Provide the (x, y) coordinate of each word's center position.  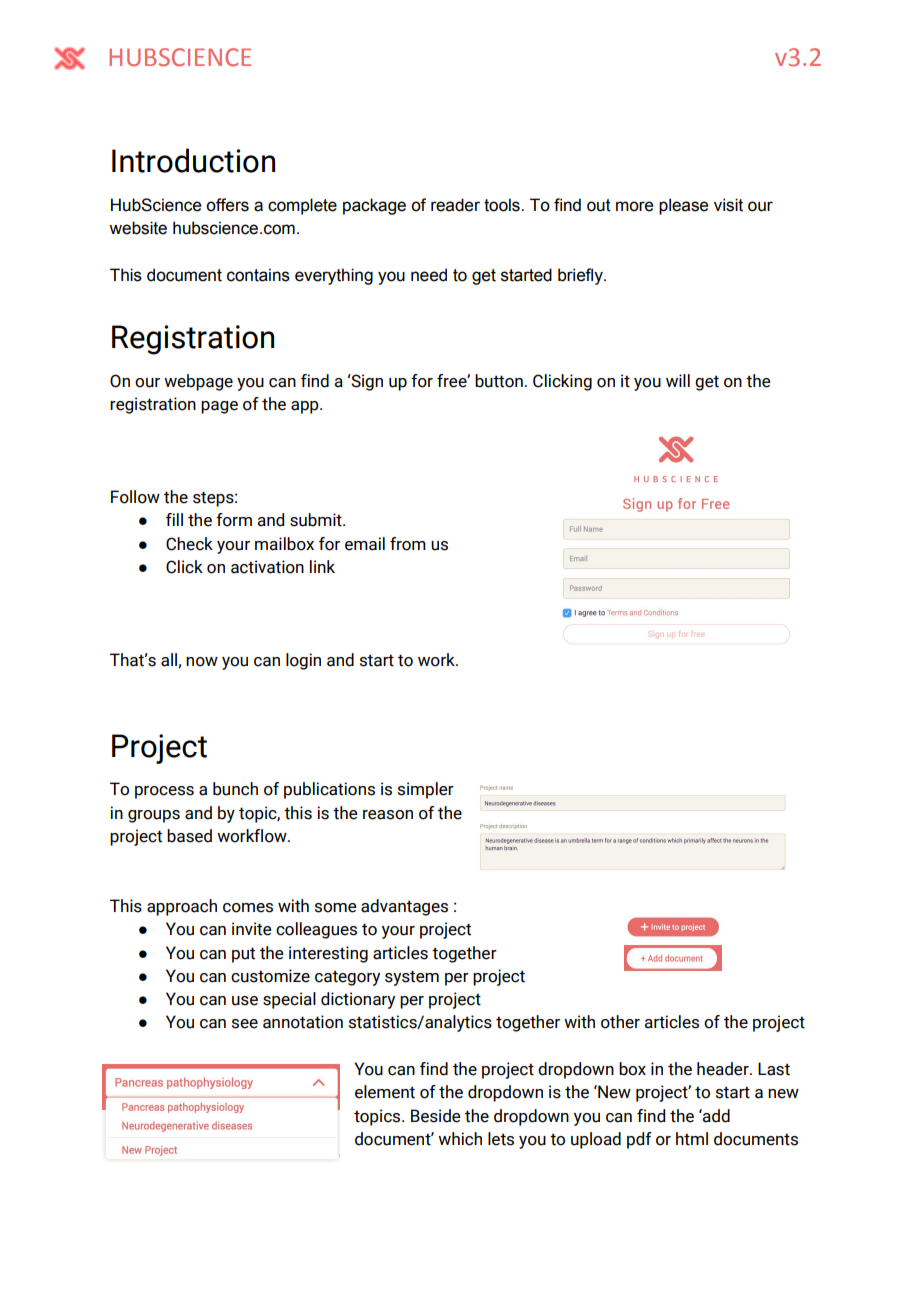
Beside (435, 1116)
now (202, 662)
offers (227, 205)
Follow (135, 497)
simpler (426, 790)
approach (182, 907)
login (303, 661)
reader (455, 205)
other (620, 1022)
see (245, 1024)
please (683, 206)
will (678, 380)
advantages (404, 907)
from (408, 544)
